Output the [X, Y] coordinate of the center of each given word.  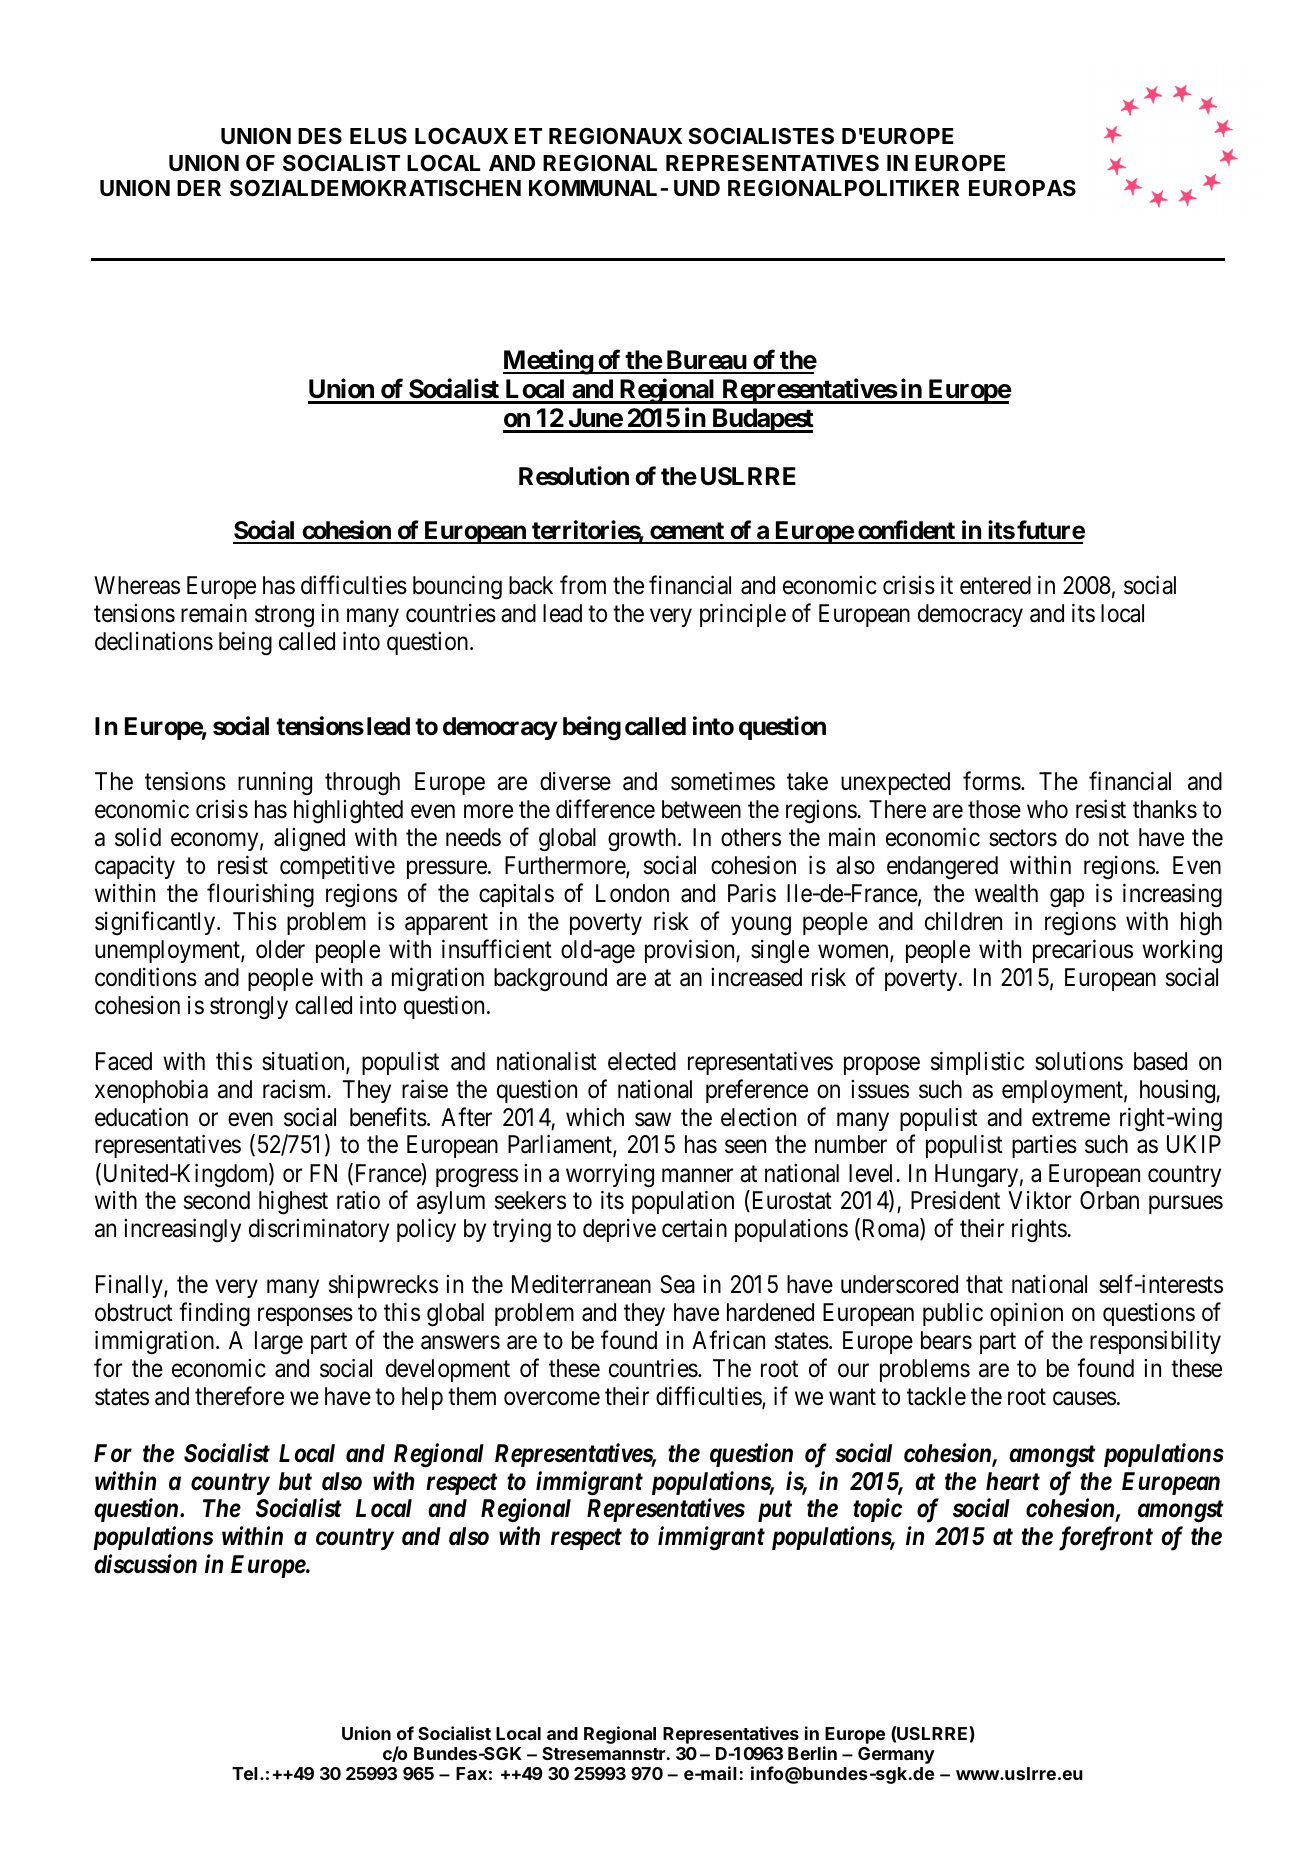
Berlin [812, 1753]
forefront [1106, 1538]
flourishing [260, 895]
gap [1067, 898]
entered [995, 585]
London [632, 893]
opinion [1026, 1314]
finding [214, 1315]
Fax [471, 1773]
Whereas [137, 585]
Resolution [574, 476]
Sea [677, 1284]
